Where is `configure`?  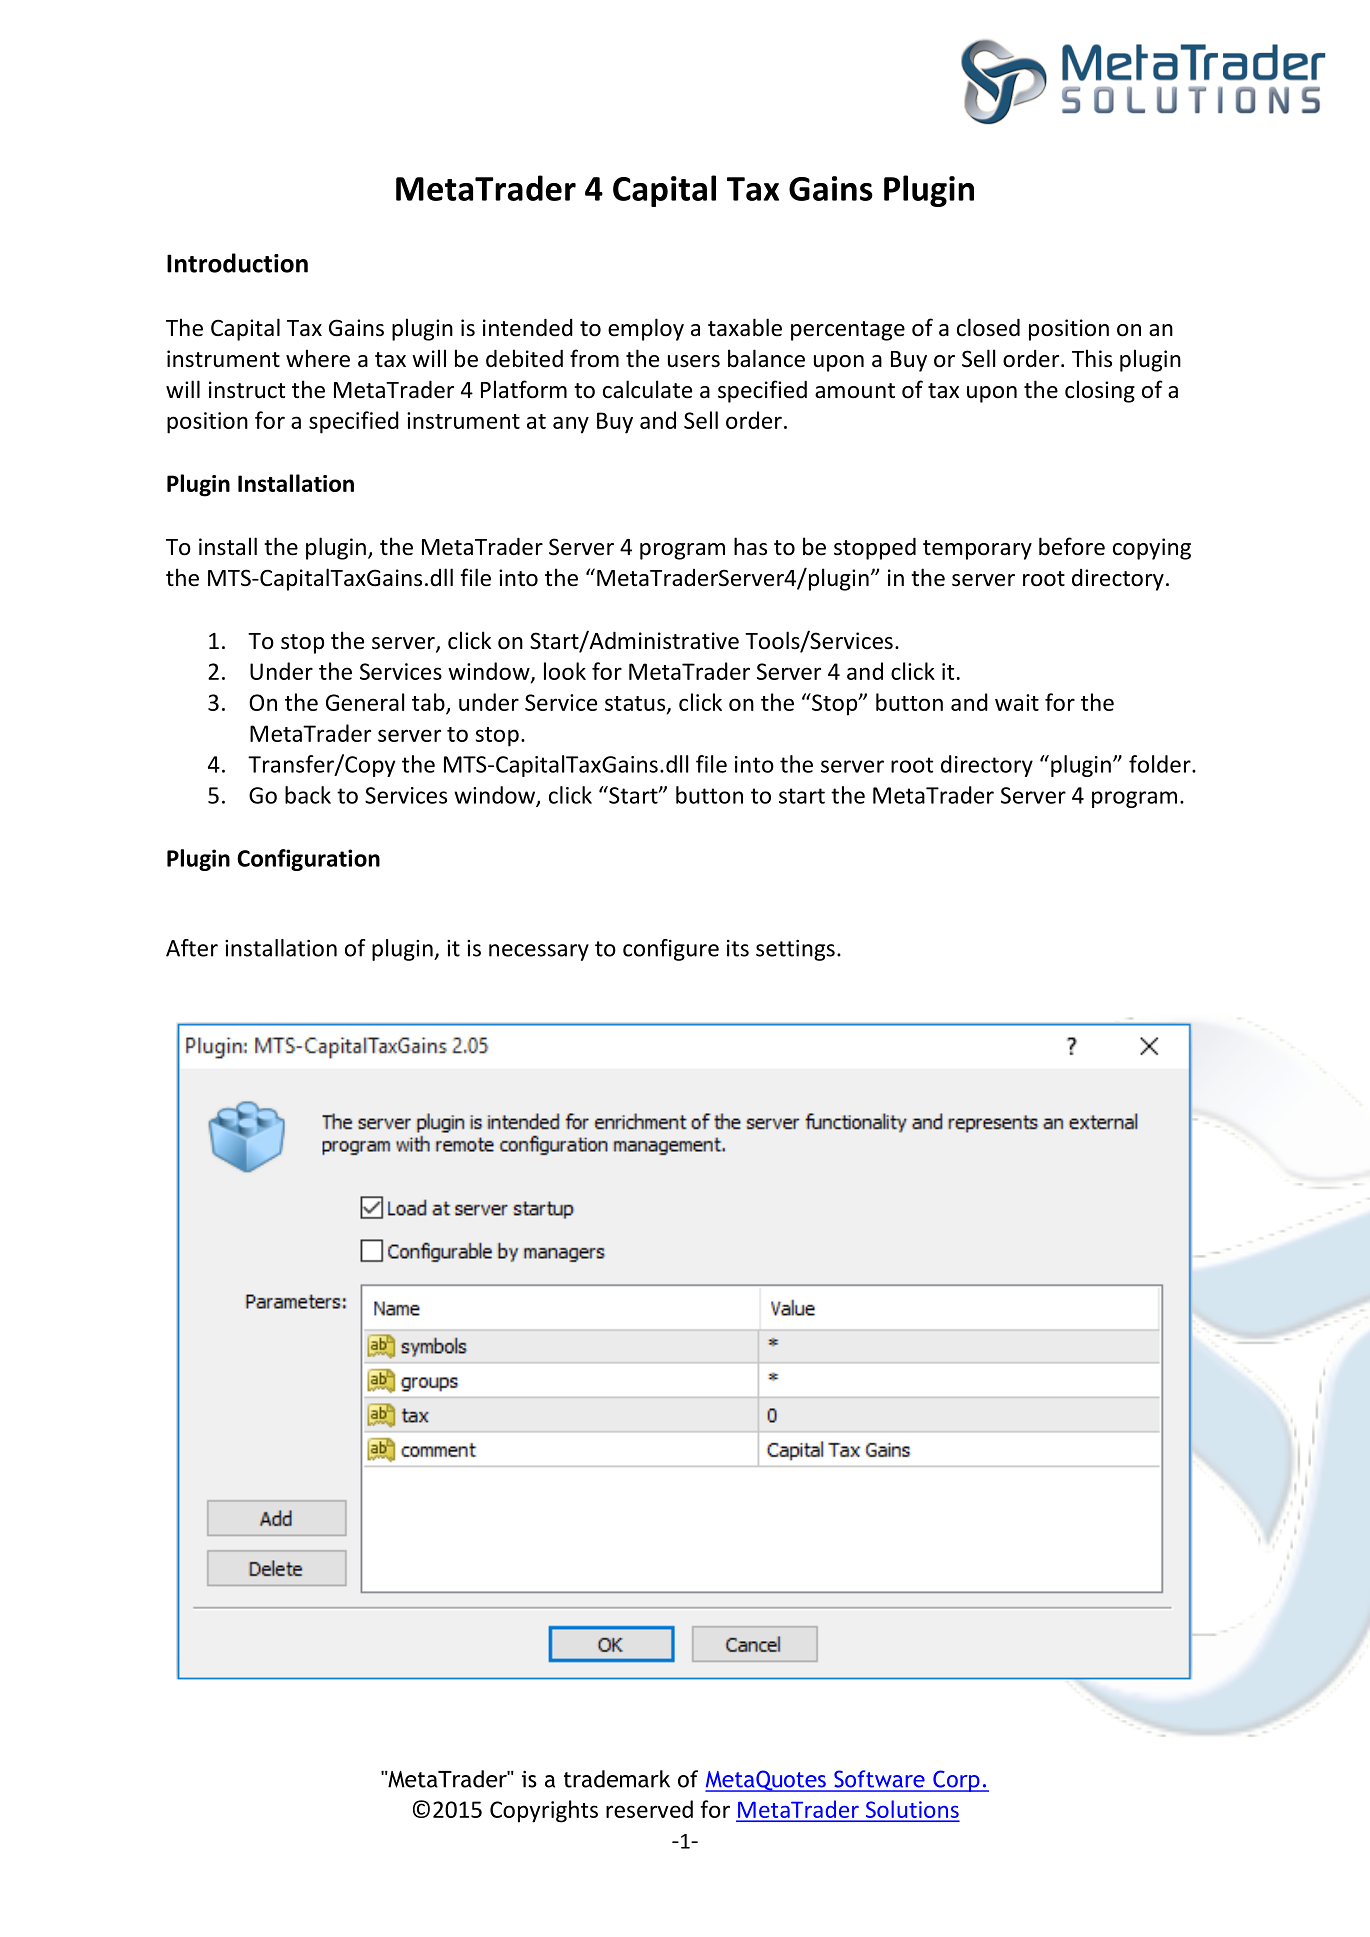
configure is located at coordinates (671, 950).
